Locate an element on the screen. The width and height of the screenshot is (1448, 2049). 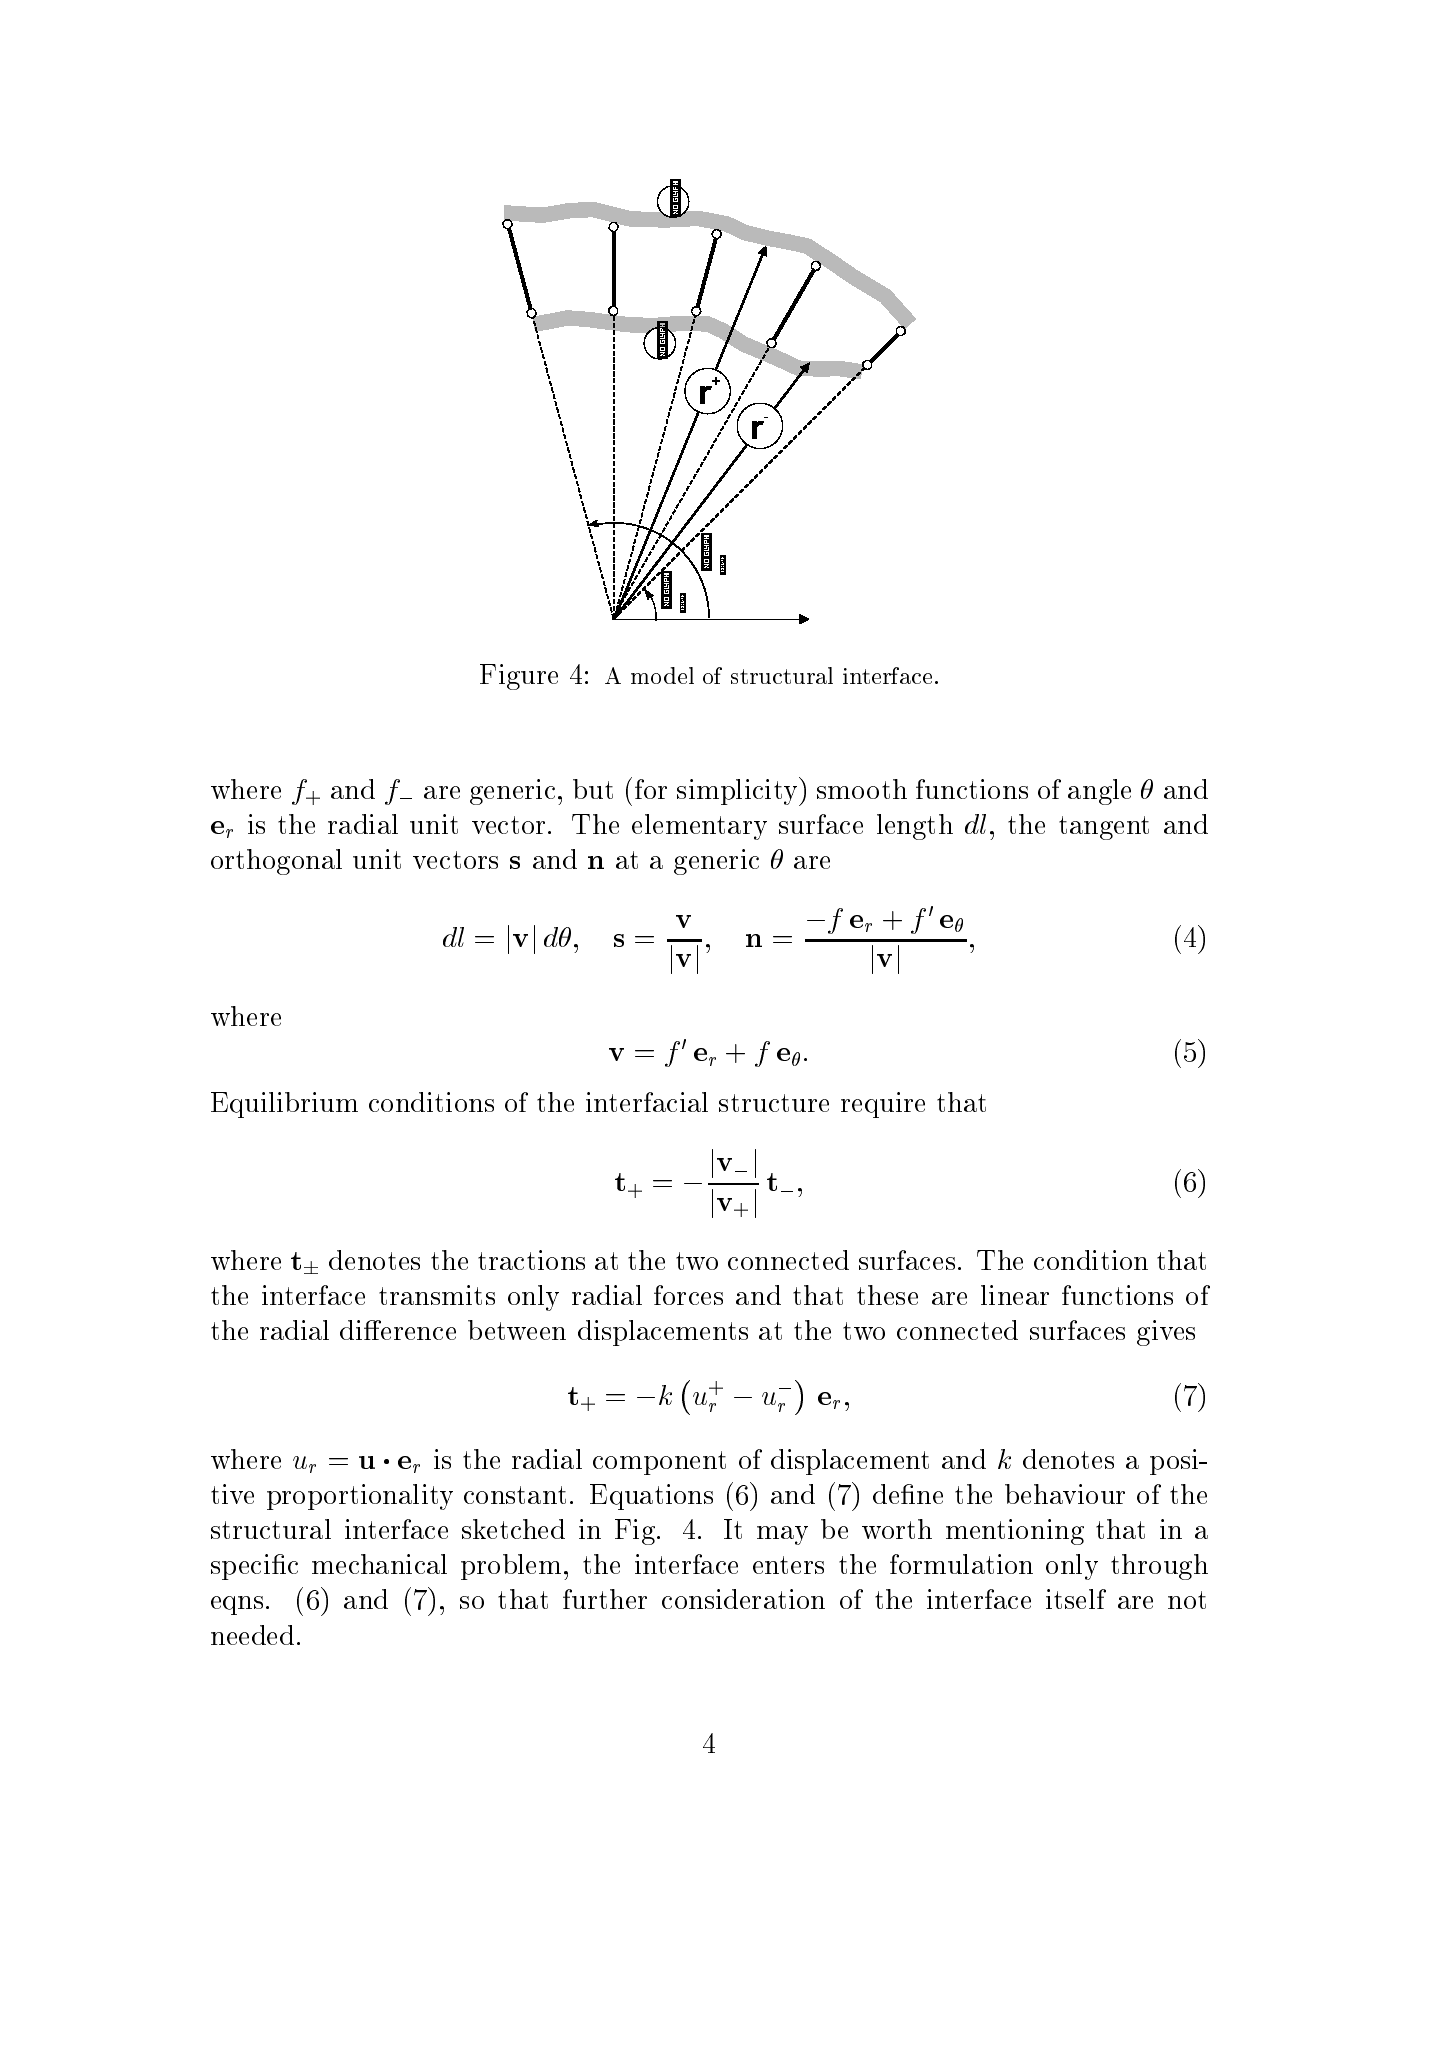
mechanical is located at coordinates (379, 1564).
